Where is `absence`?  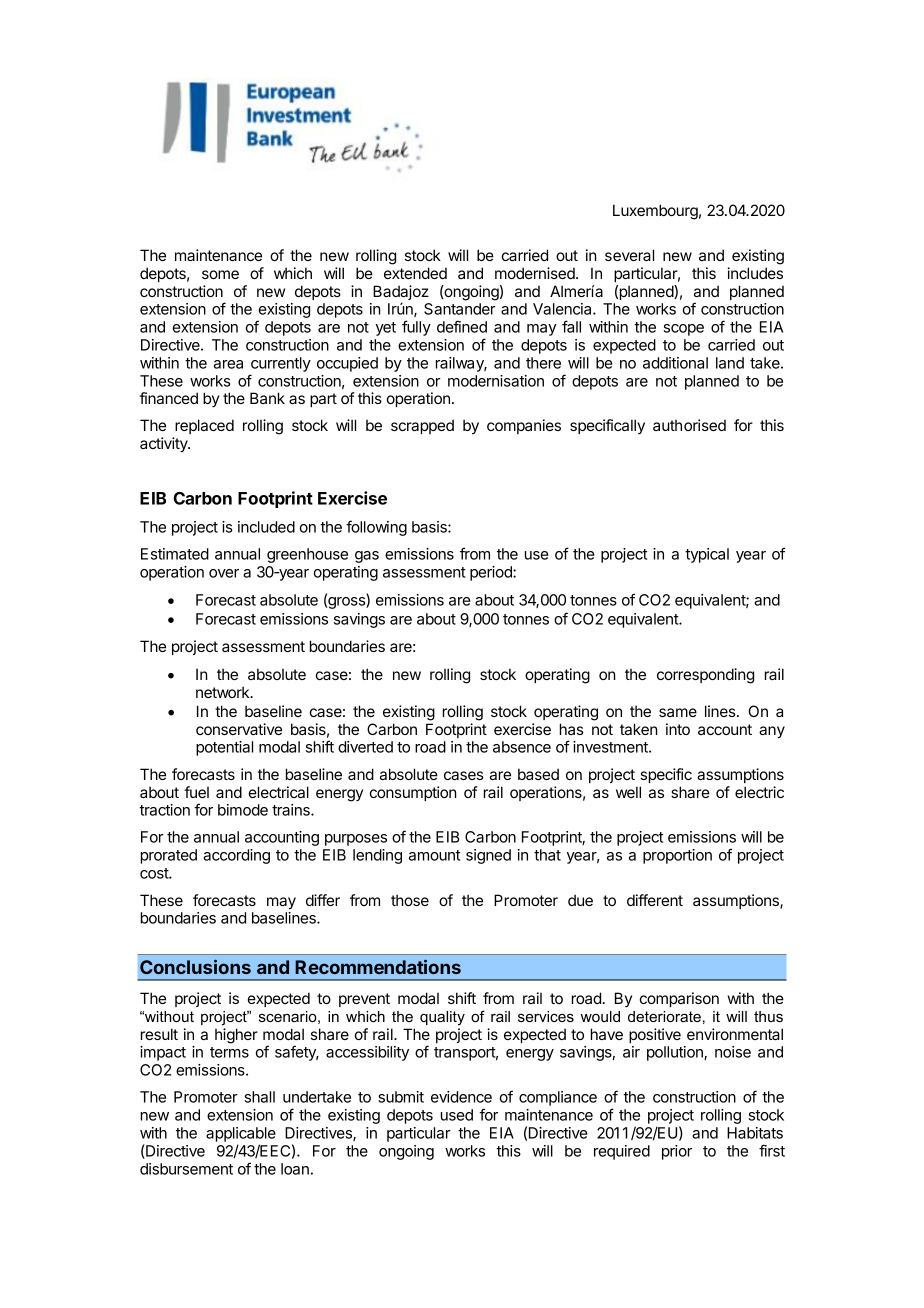 absence is located at coordinates (522, 747).
